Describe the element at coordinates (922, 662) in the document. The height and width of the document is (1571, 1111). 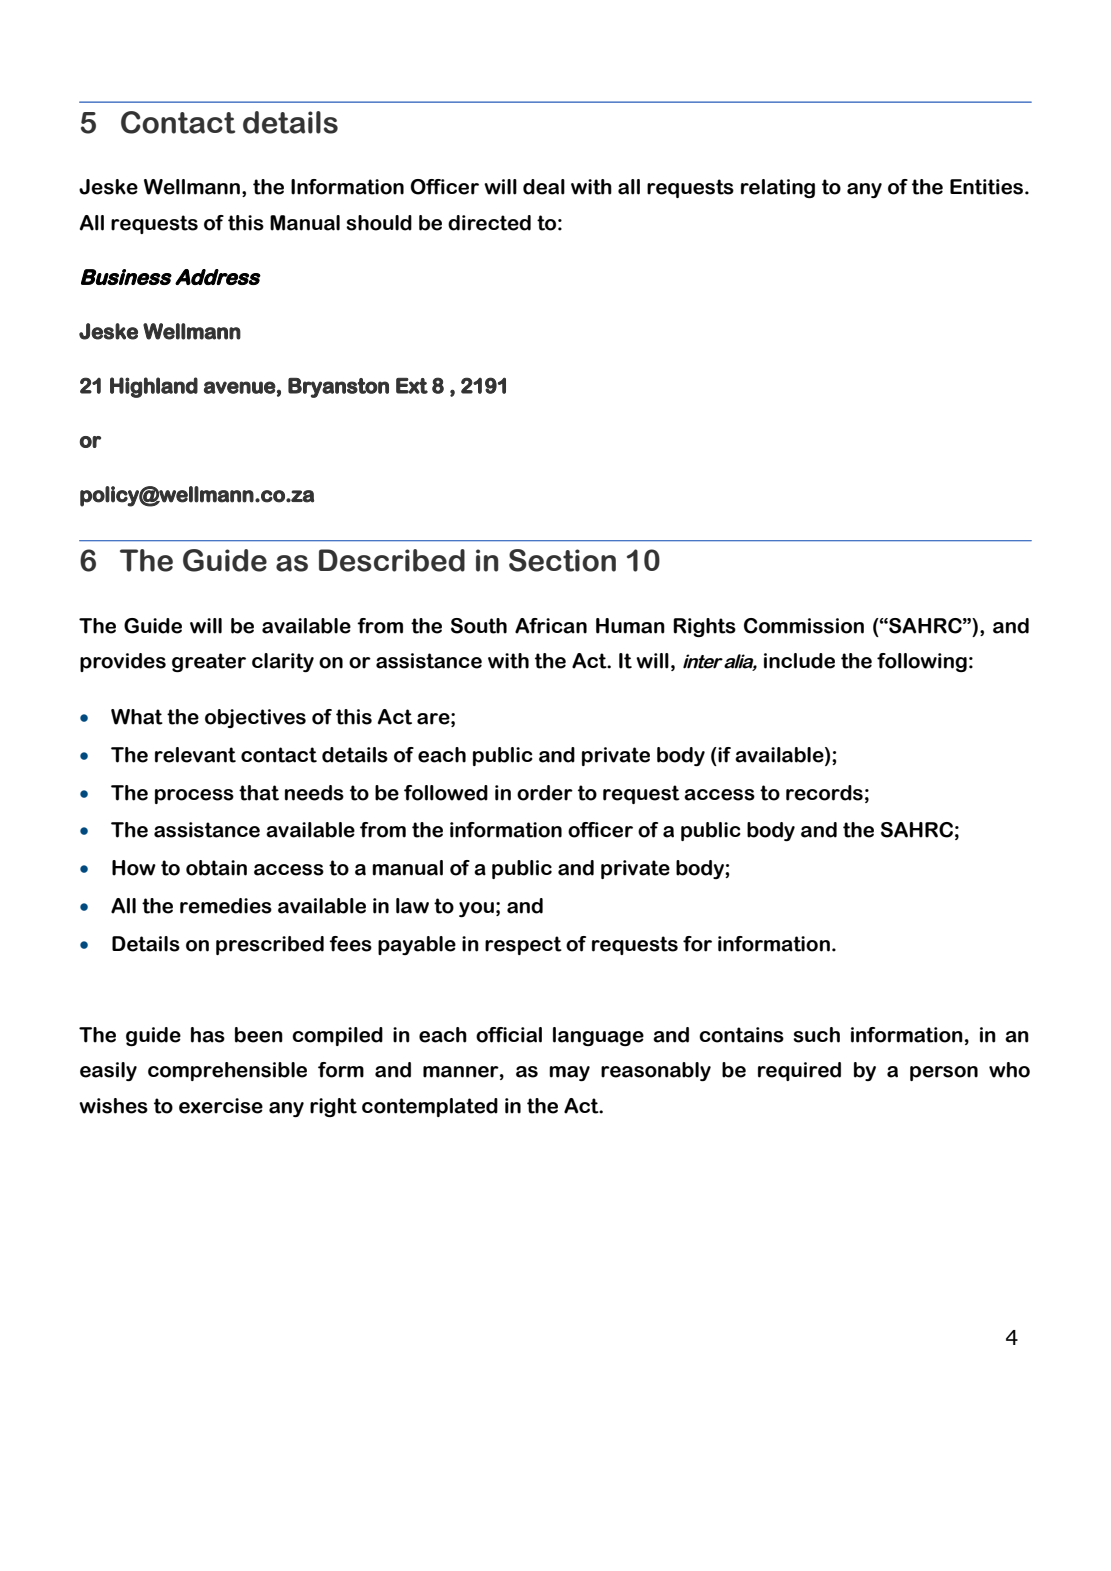
I see `following` at that location.
